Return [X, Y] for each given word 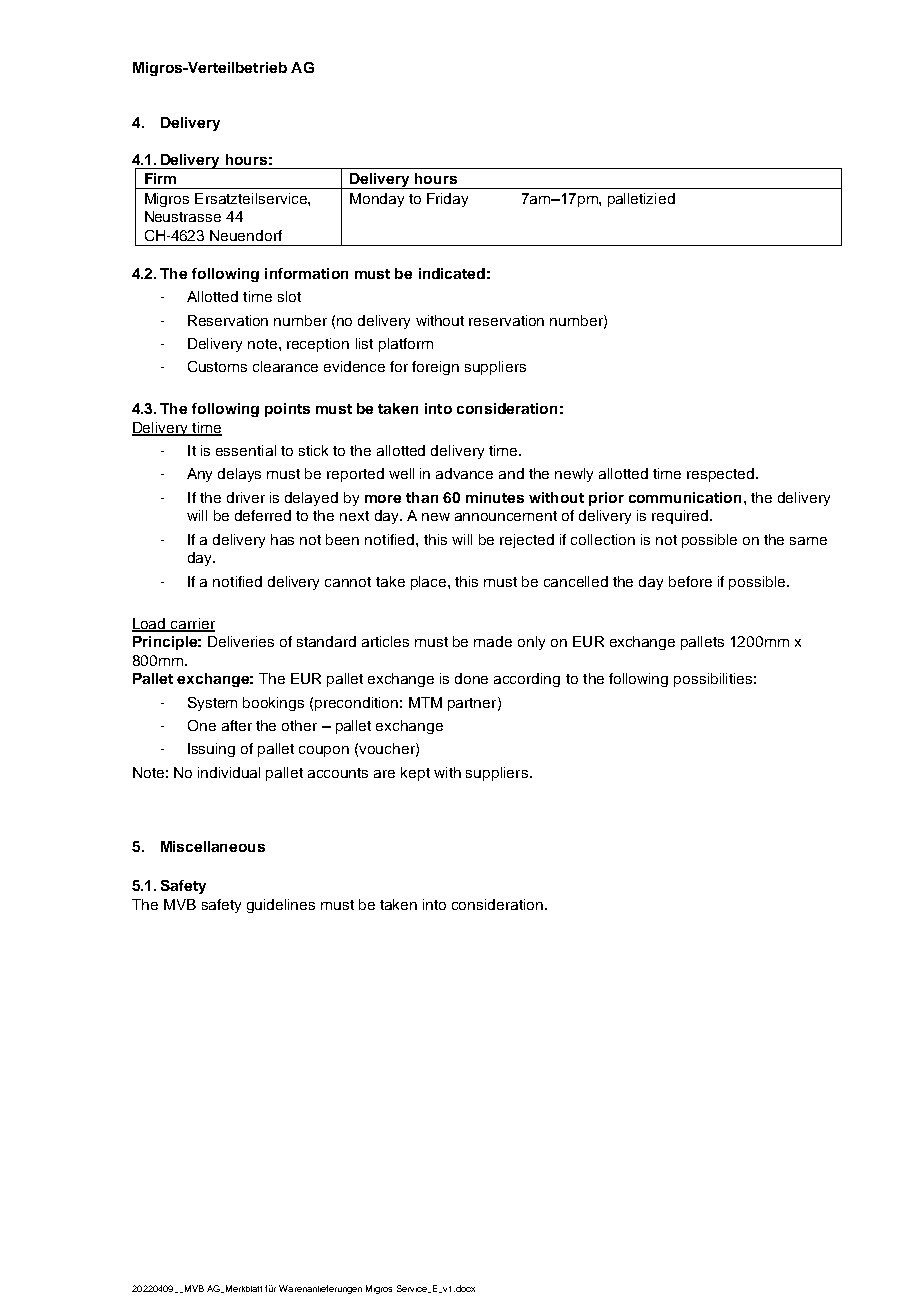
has [282, 539]
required [681, 517]
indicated [452, 273]
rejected [527, 541]
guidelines [281, 906]
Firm [160, 178]
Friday [447, 200]
